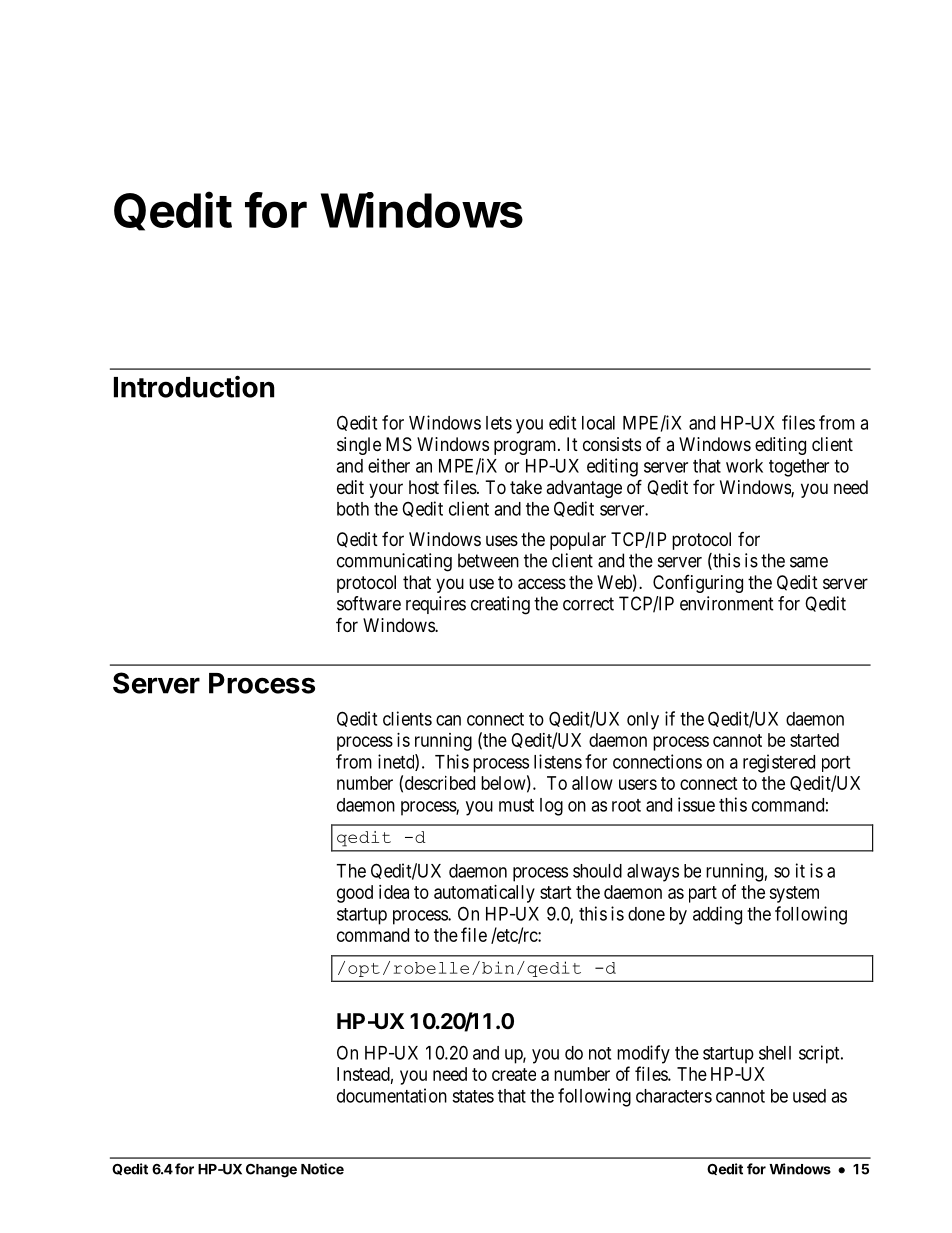 This image has width=952, height=1233. What do you see at coordinates (271, 1171) in the image?
I see `Change` at bounding box center [271, 1171].
